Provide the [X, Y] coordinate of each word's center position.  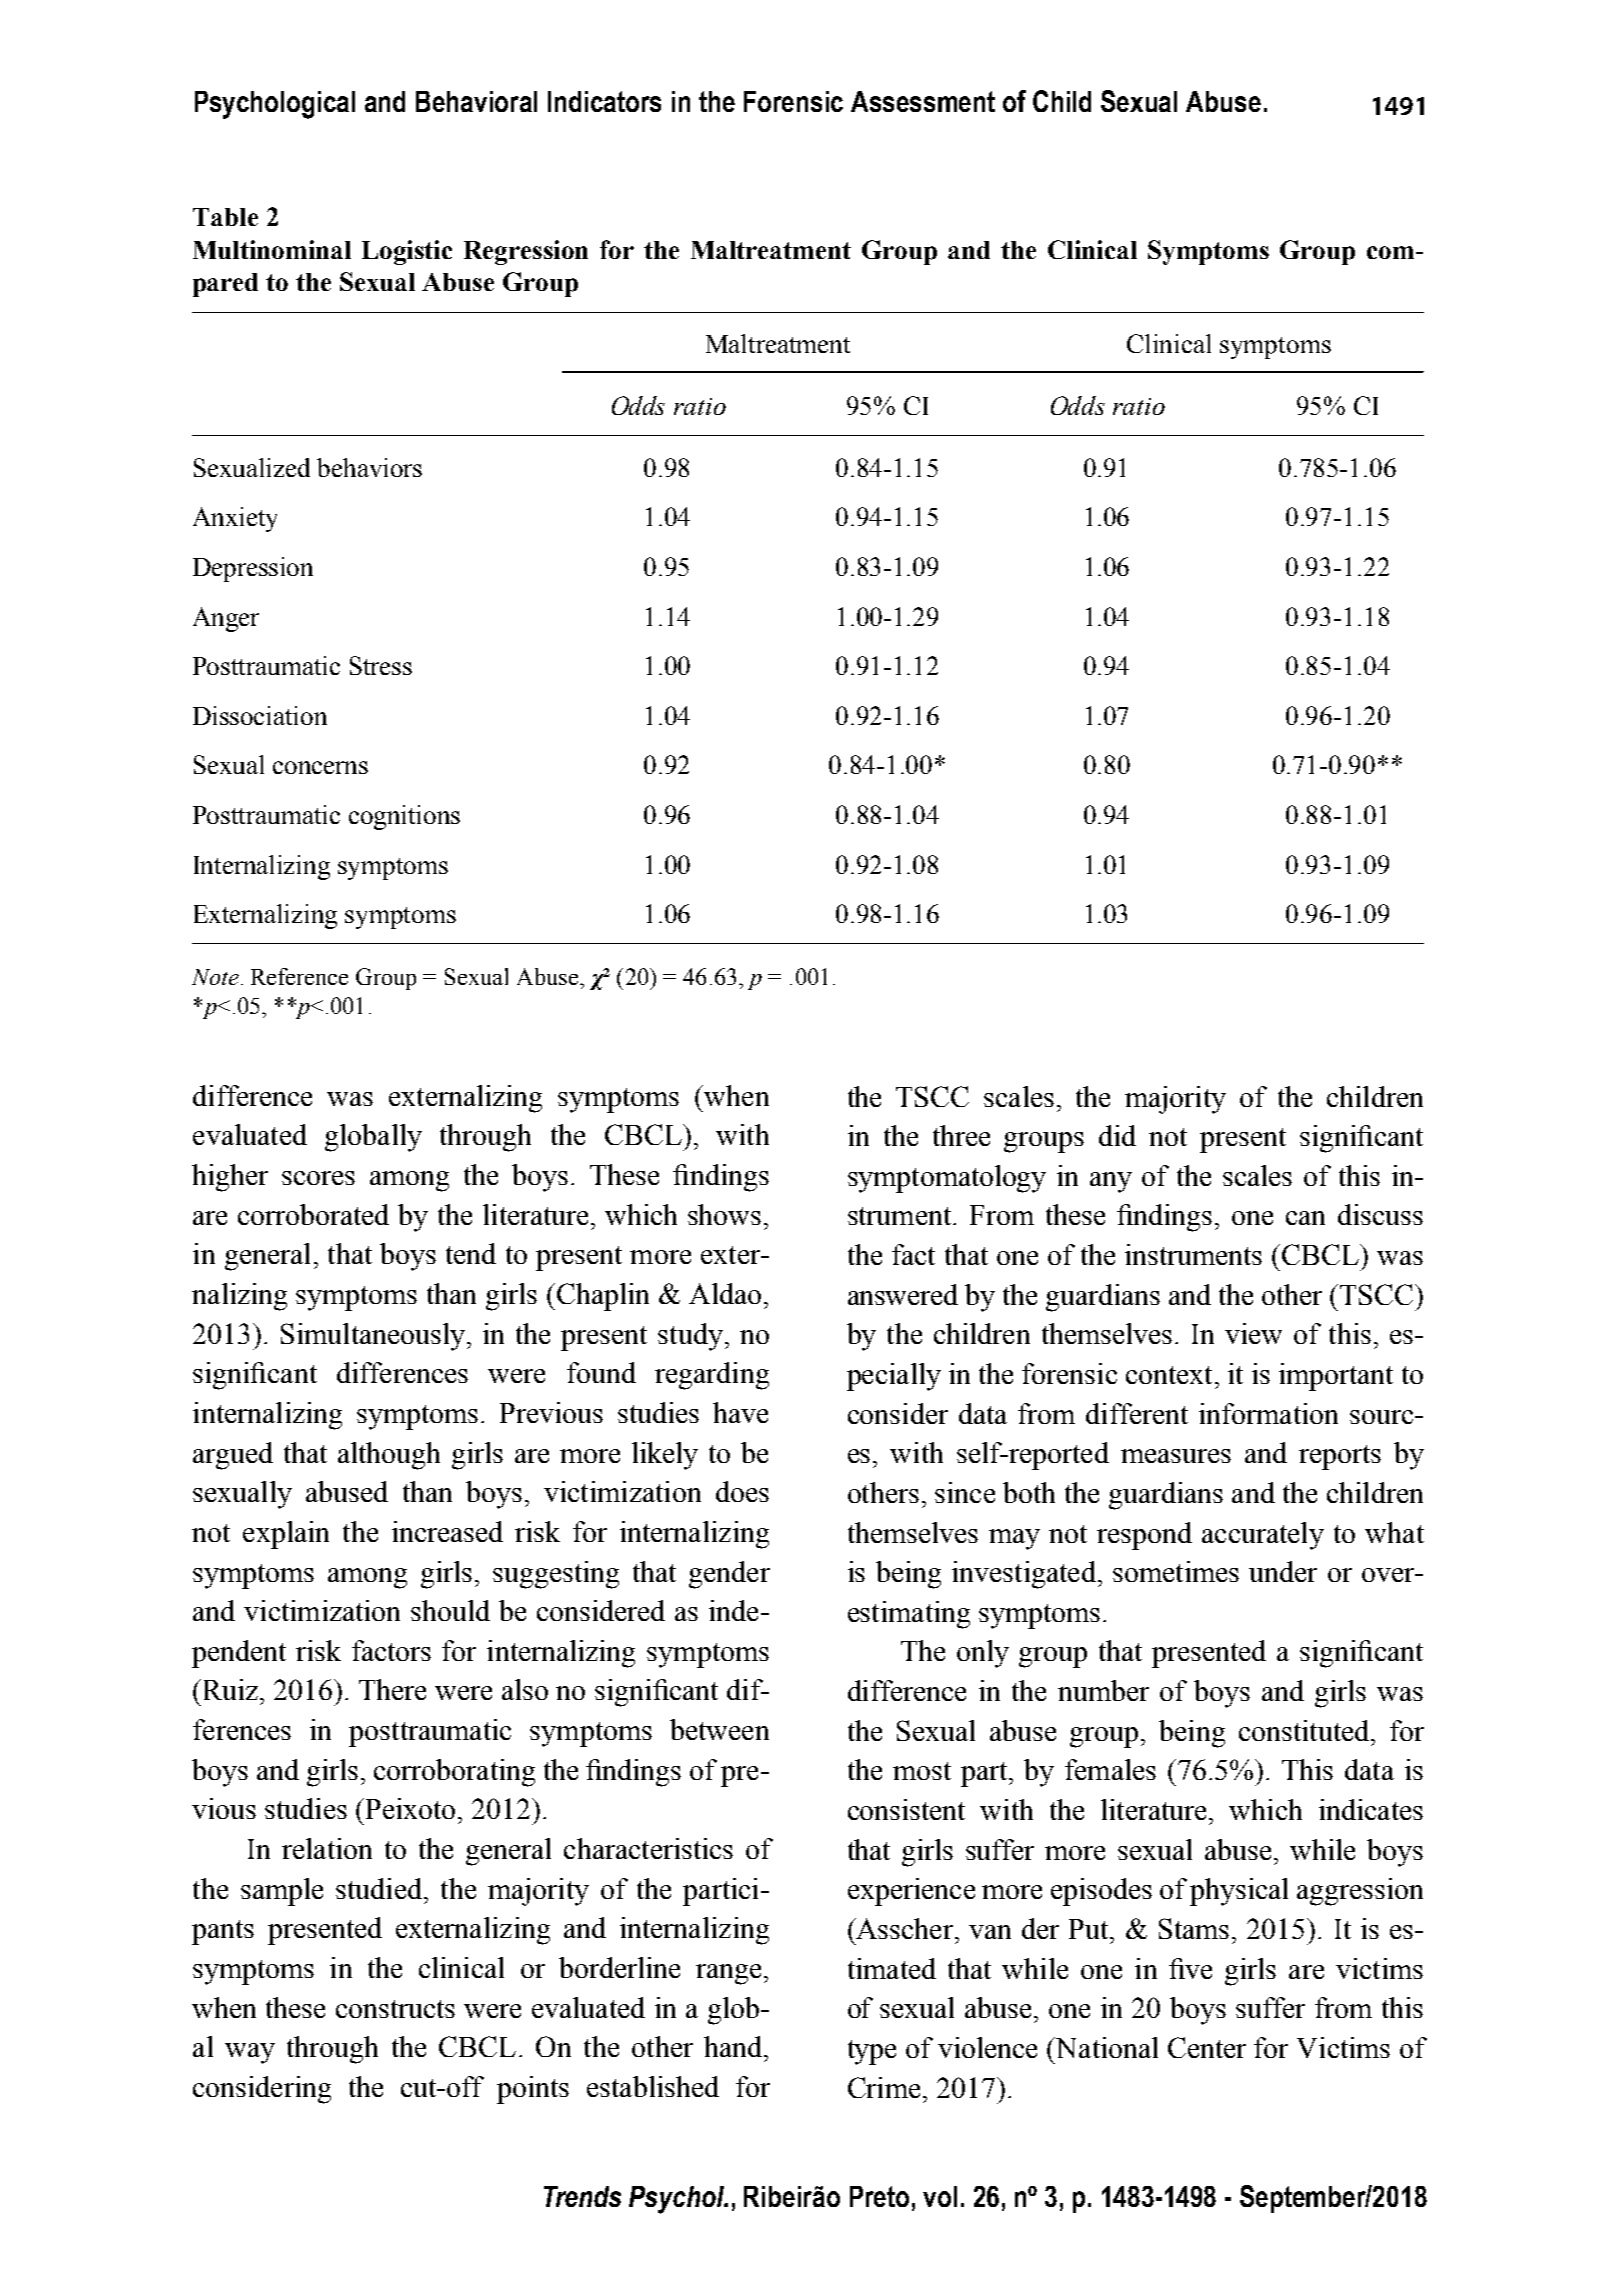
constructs [395, 2009]
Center [1207, 2047]
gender [729, 1575]
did [1117, 1135]
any [1111, 1182]
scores [318, 1178]
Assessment [923, 101]
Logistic [407, 252]
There [392, 1689]
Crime [884, 2087]
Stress [381, 665]
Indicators [604, 101]
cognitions [404, 817]
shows [724, 1214]
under [1283, 1571]
